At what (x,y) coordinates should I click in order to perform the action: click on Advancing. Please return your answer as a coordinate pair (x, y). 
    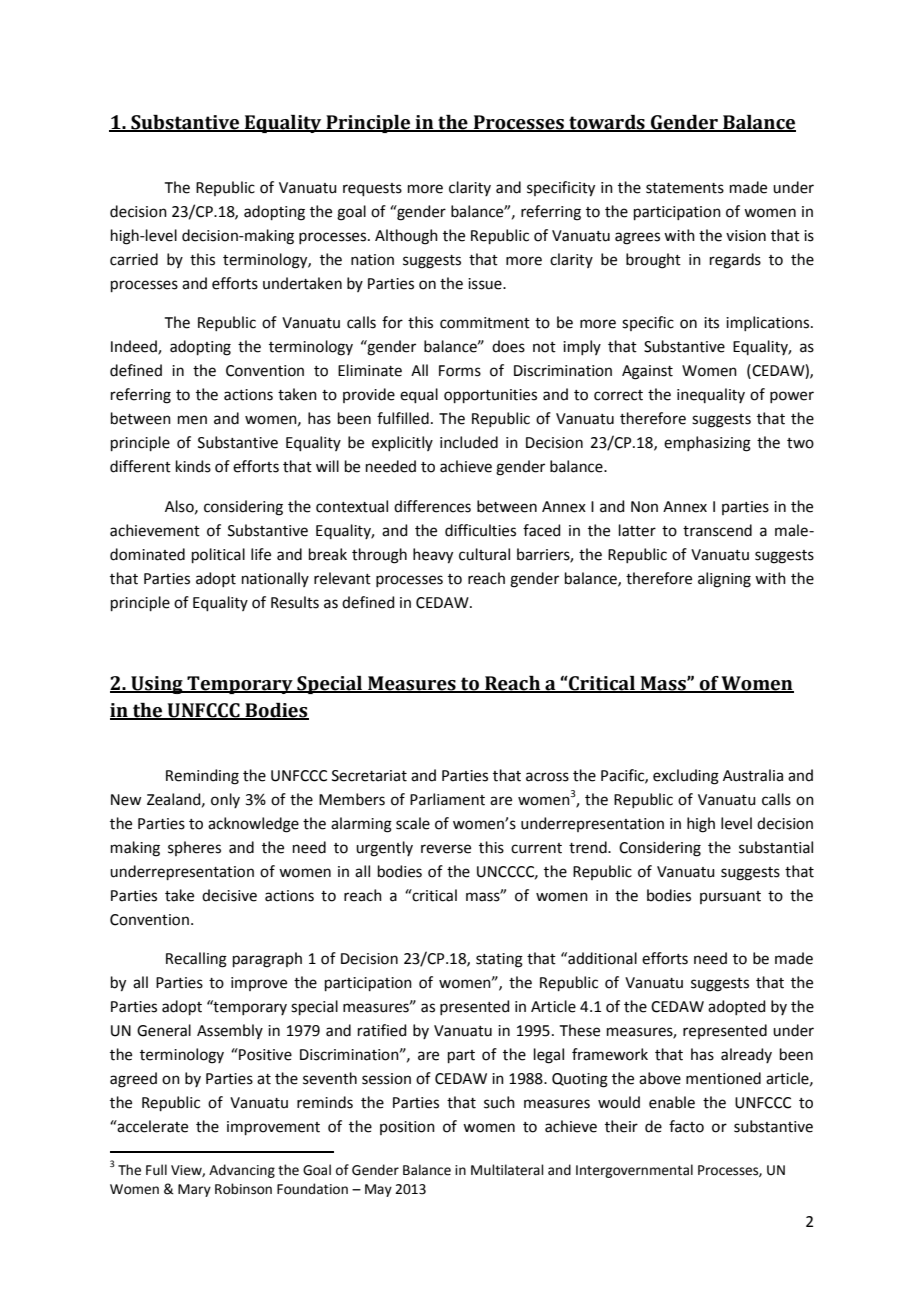
    Looking at the image, I should click on (242, 1171).
